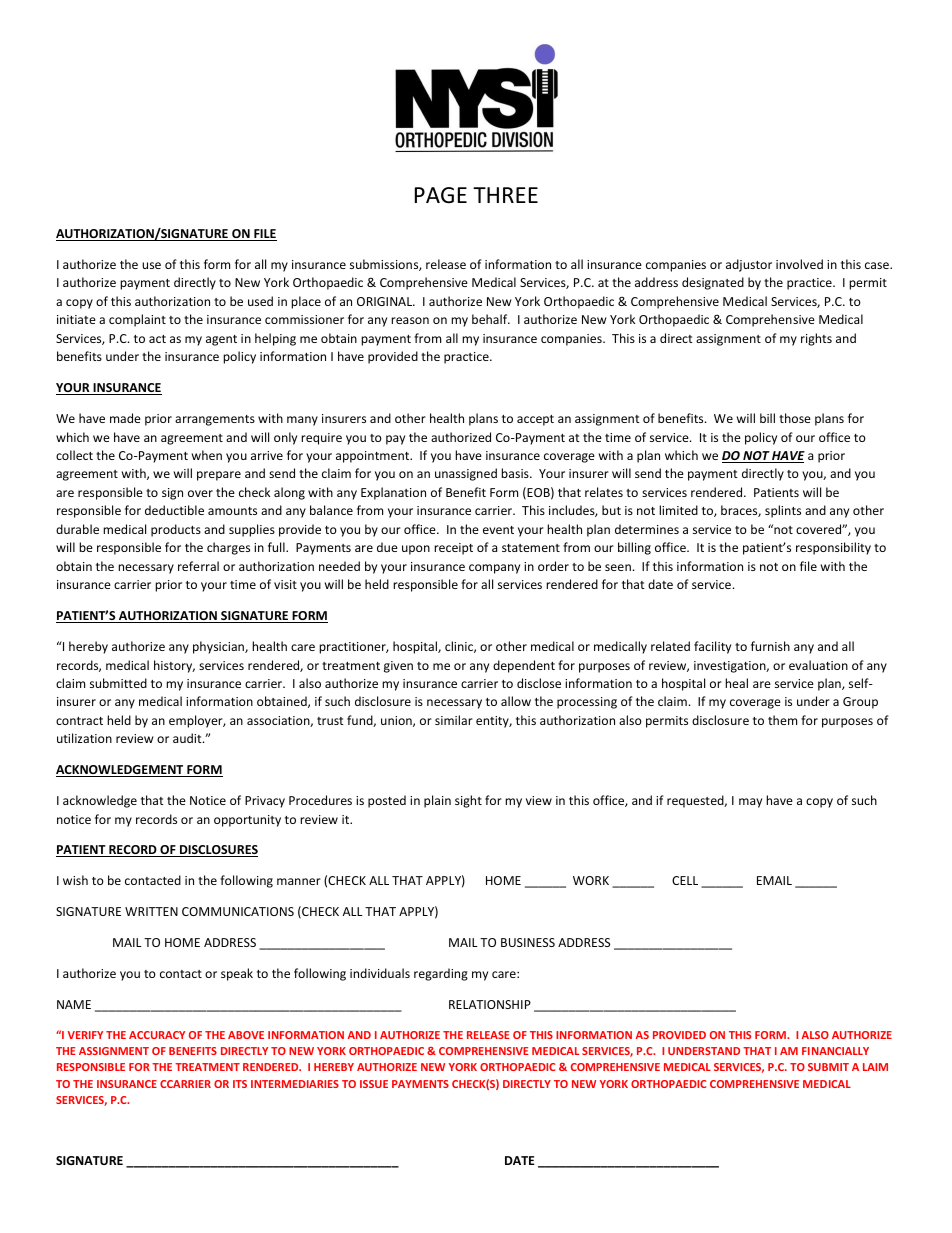 Image resolution: width=952 pixels, height=1233 pixels. I want to click on sight, so click(468, 801).
